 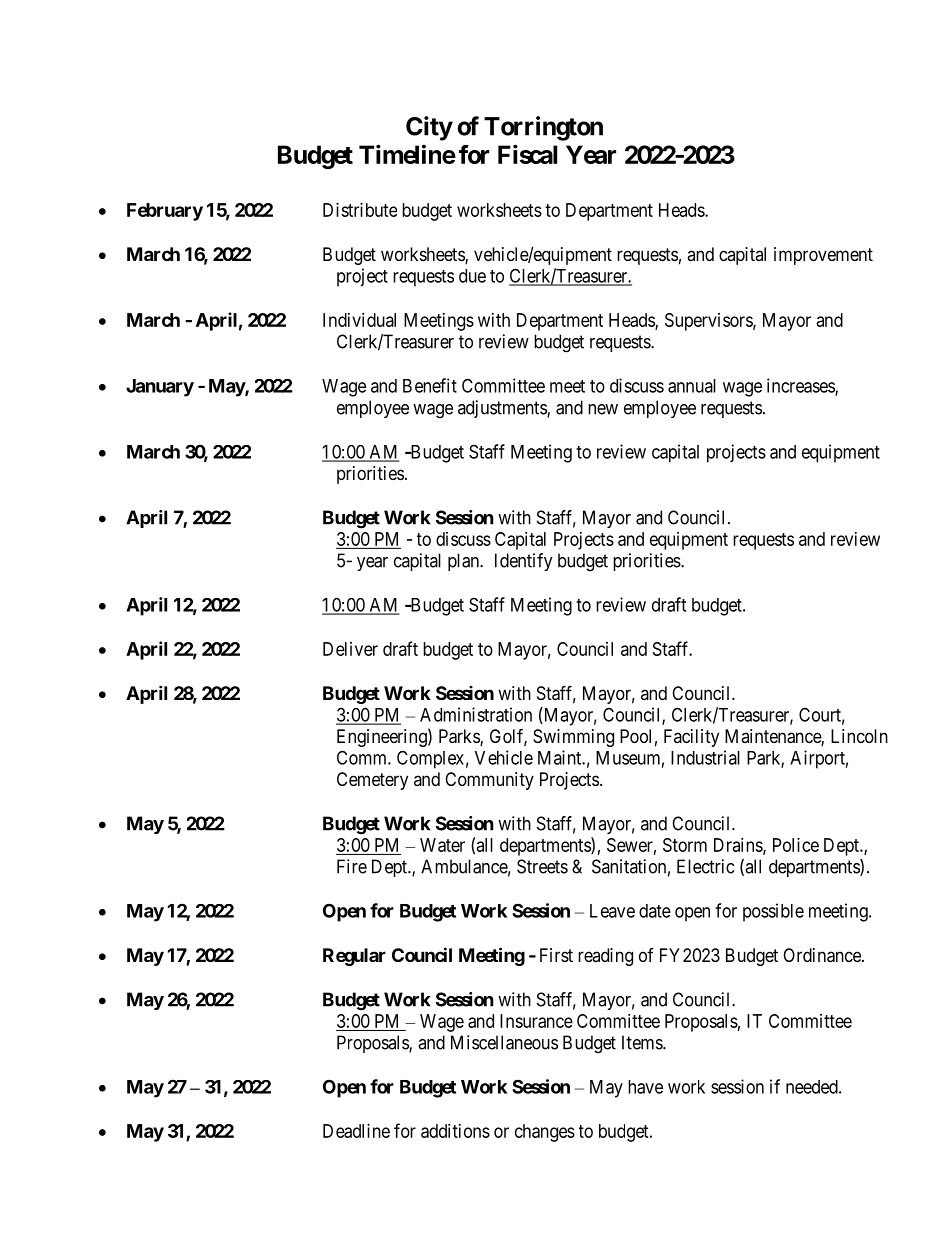 I want to click on Fiscal, so click(x=527, y=154).
